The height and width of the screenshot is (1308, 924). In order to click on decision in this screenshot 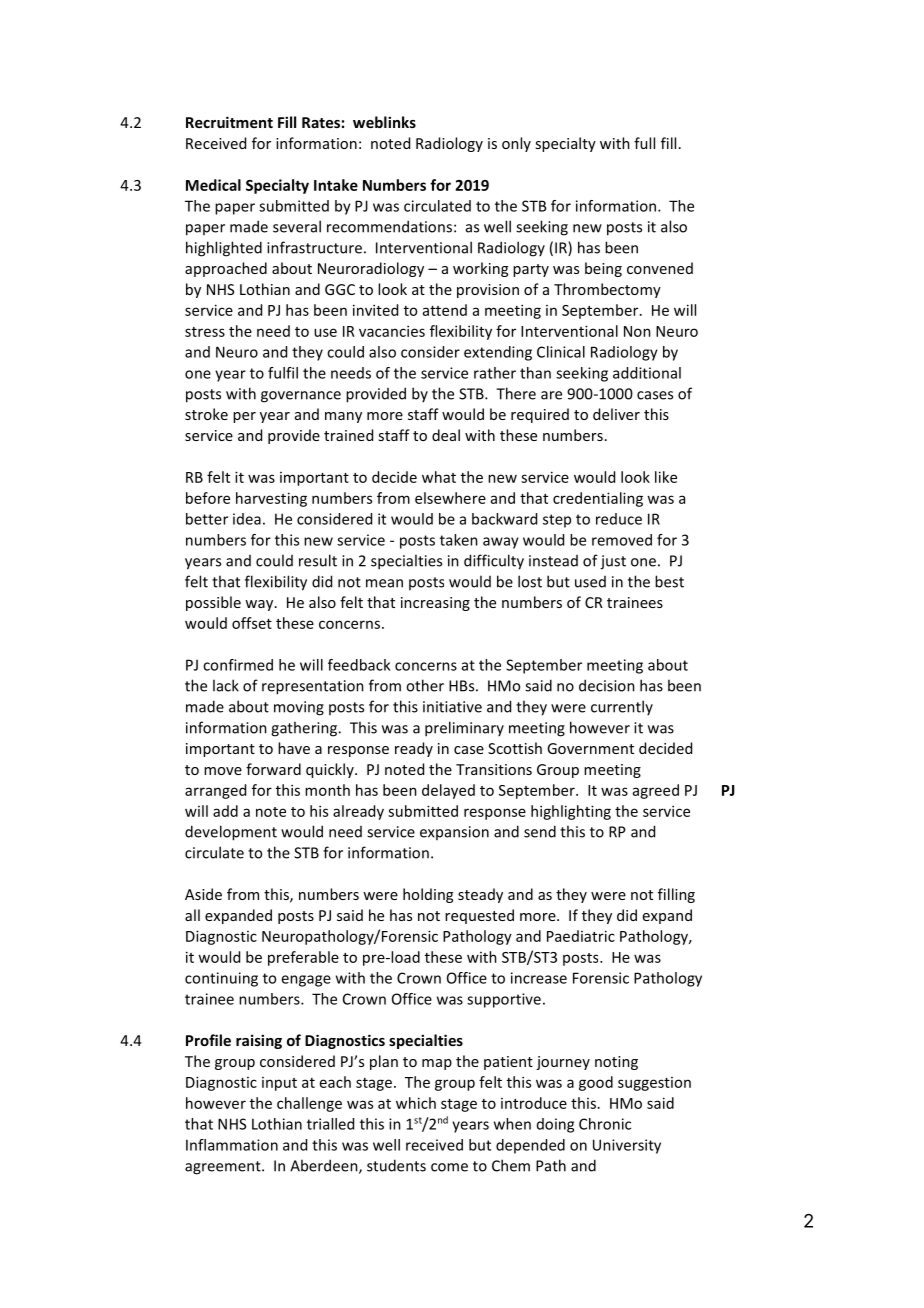, I will do `click(607, 685)`.
